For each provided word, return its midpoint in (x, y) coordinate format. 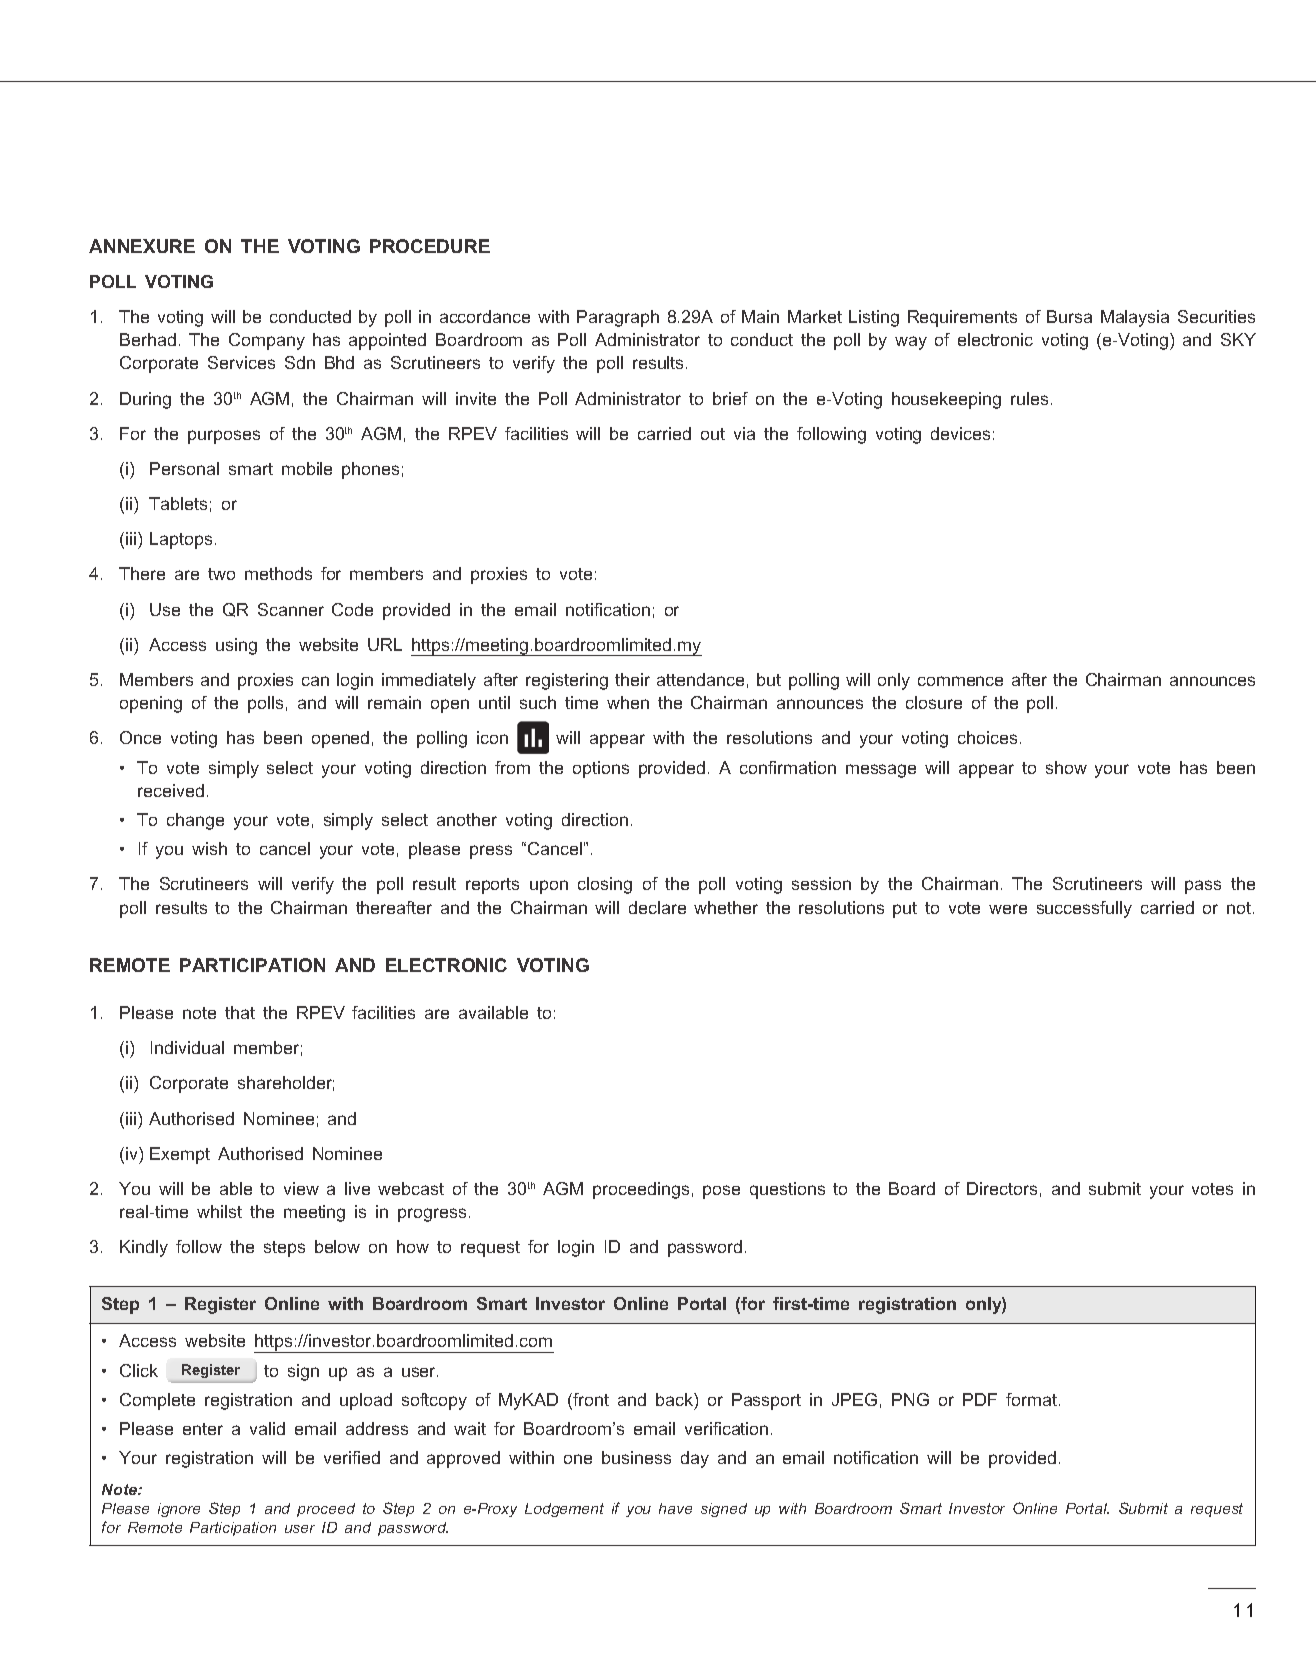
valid (267, 1428)
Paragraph (618, 318)
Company (267, 341)
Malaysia (1135, 318)
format (1031, 1399)
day (695, 1459)
